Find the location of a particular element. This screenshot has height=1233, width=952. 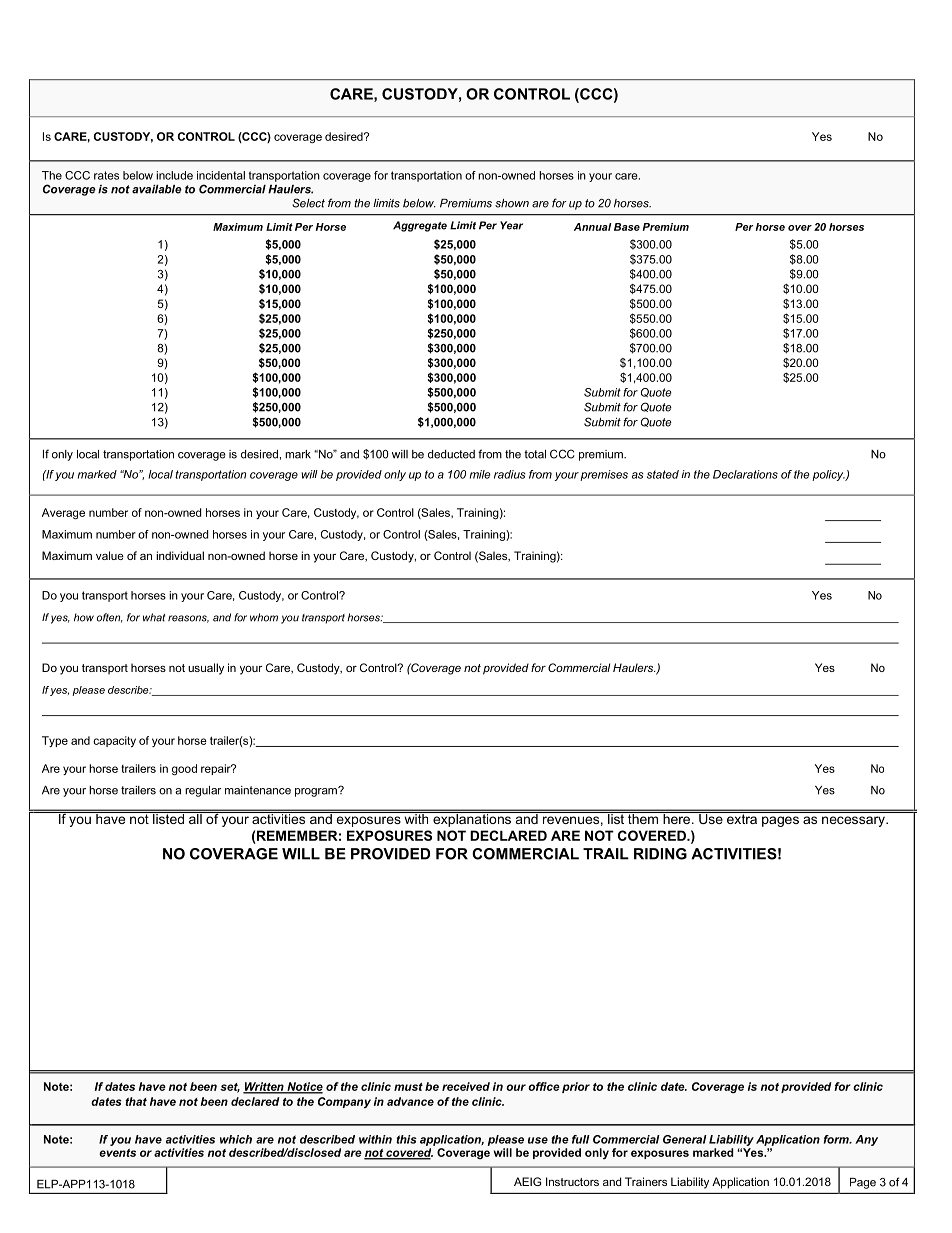

usually is located at coordinates (206, 669).
